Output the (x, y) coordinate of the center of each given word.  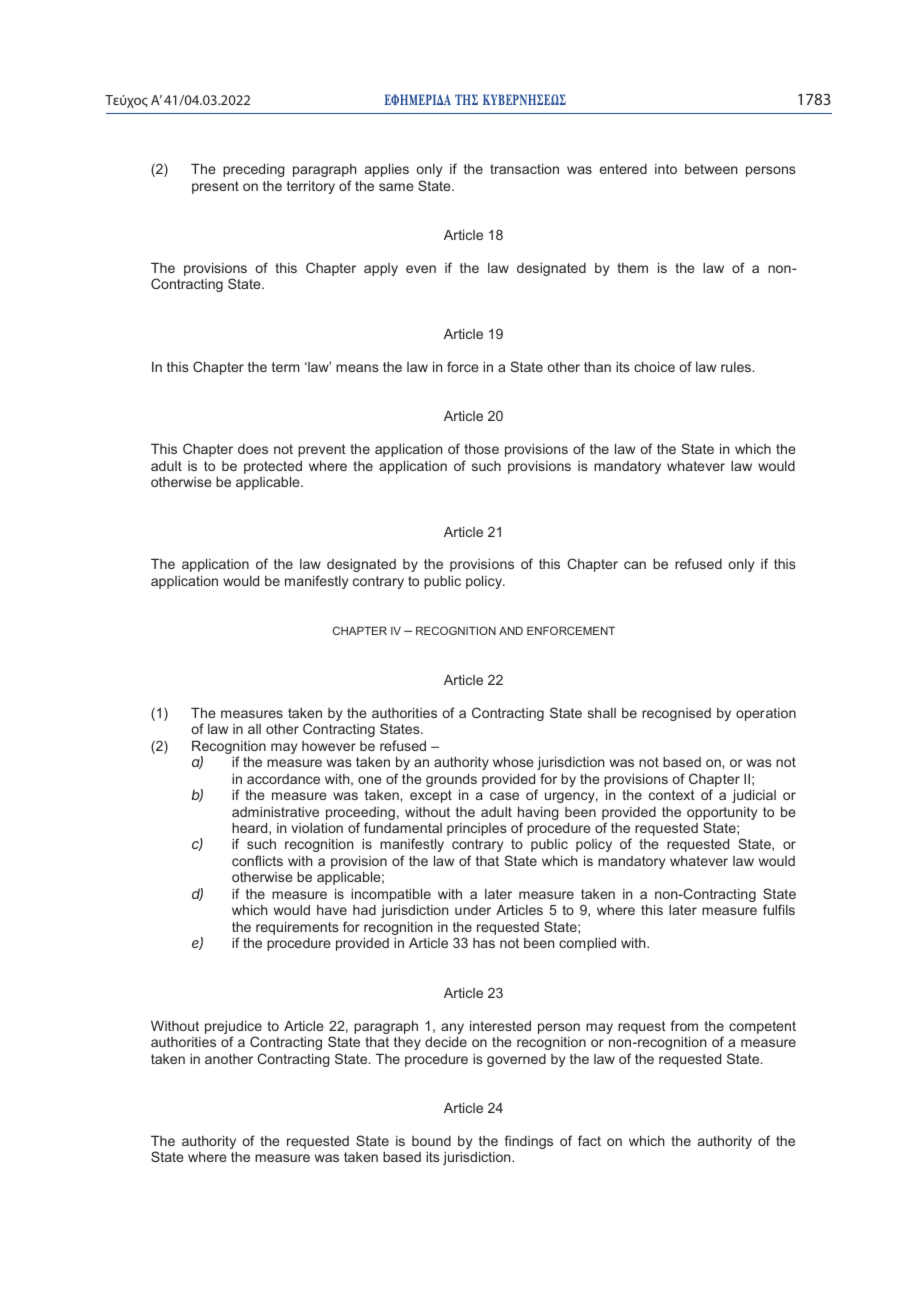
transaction (524, 169)
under (473, 910)
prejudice (233, 1029)
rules (737, 367)
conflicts (257, 860)
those (481, 449)
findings (529, 1142)
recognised (676, 714)
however (329, 746)
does (253, 449)
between (711, 169)
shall (602, 713)
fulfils (779, 909)
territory (311, 187)
